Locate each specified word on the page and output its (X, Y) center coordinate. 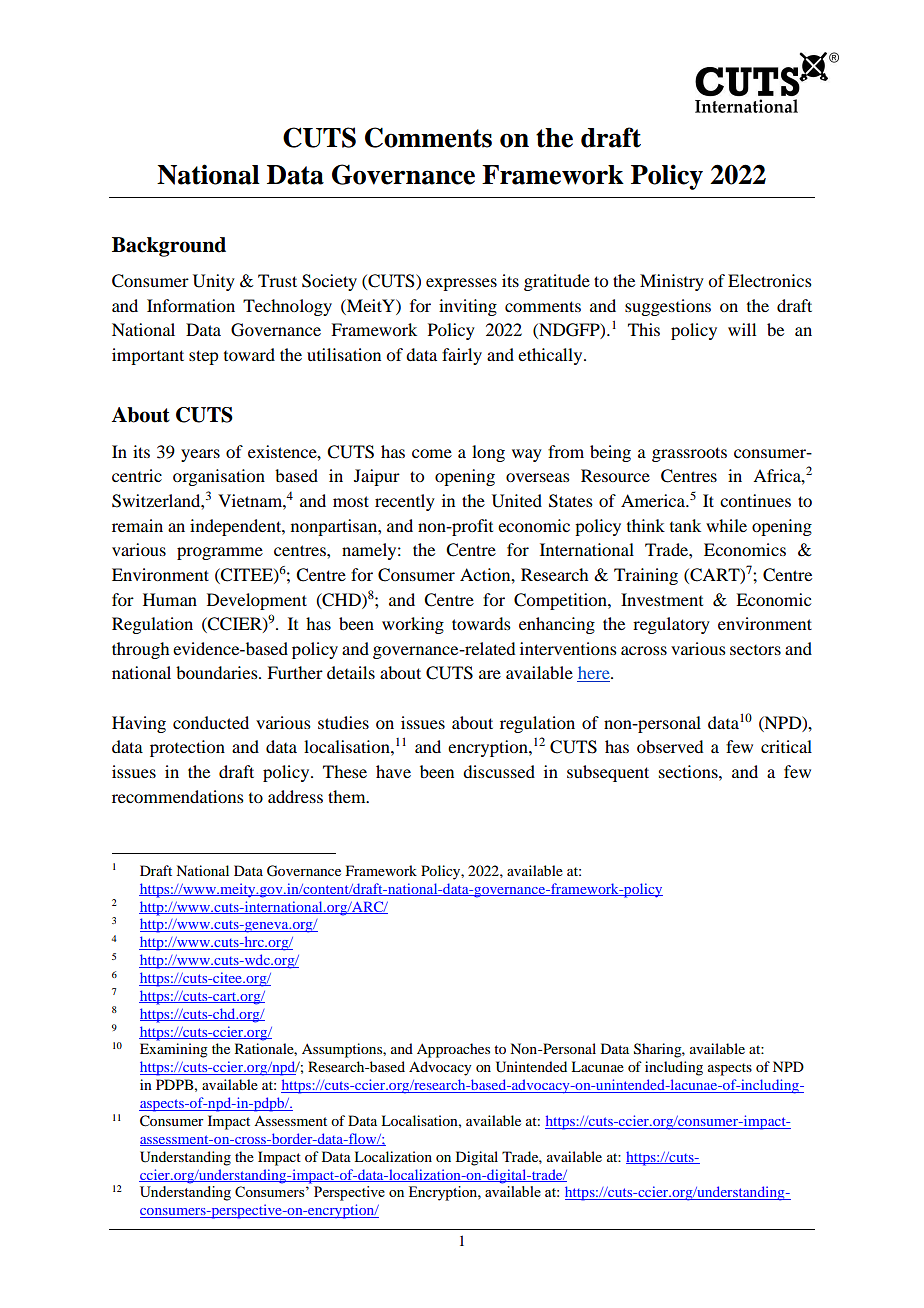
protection (187, 748)
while (726, 525)
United (517, 501)
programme (220, 553)
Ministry (672, 282)
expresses (461, 284)
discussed (499, 771)
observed (670, 746)
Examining (174, 1050)
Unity (214, 282)
